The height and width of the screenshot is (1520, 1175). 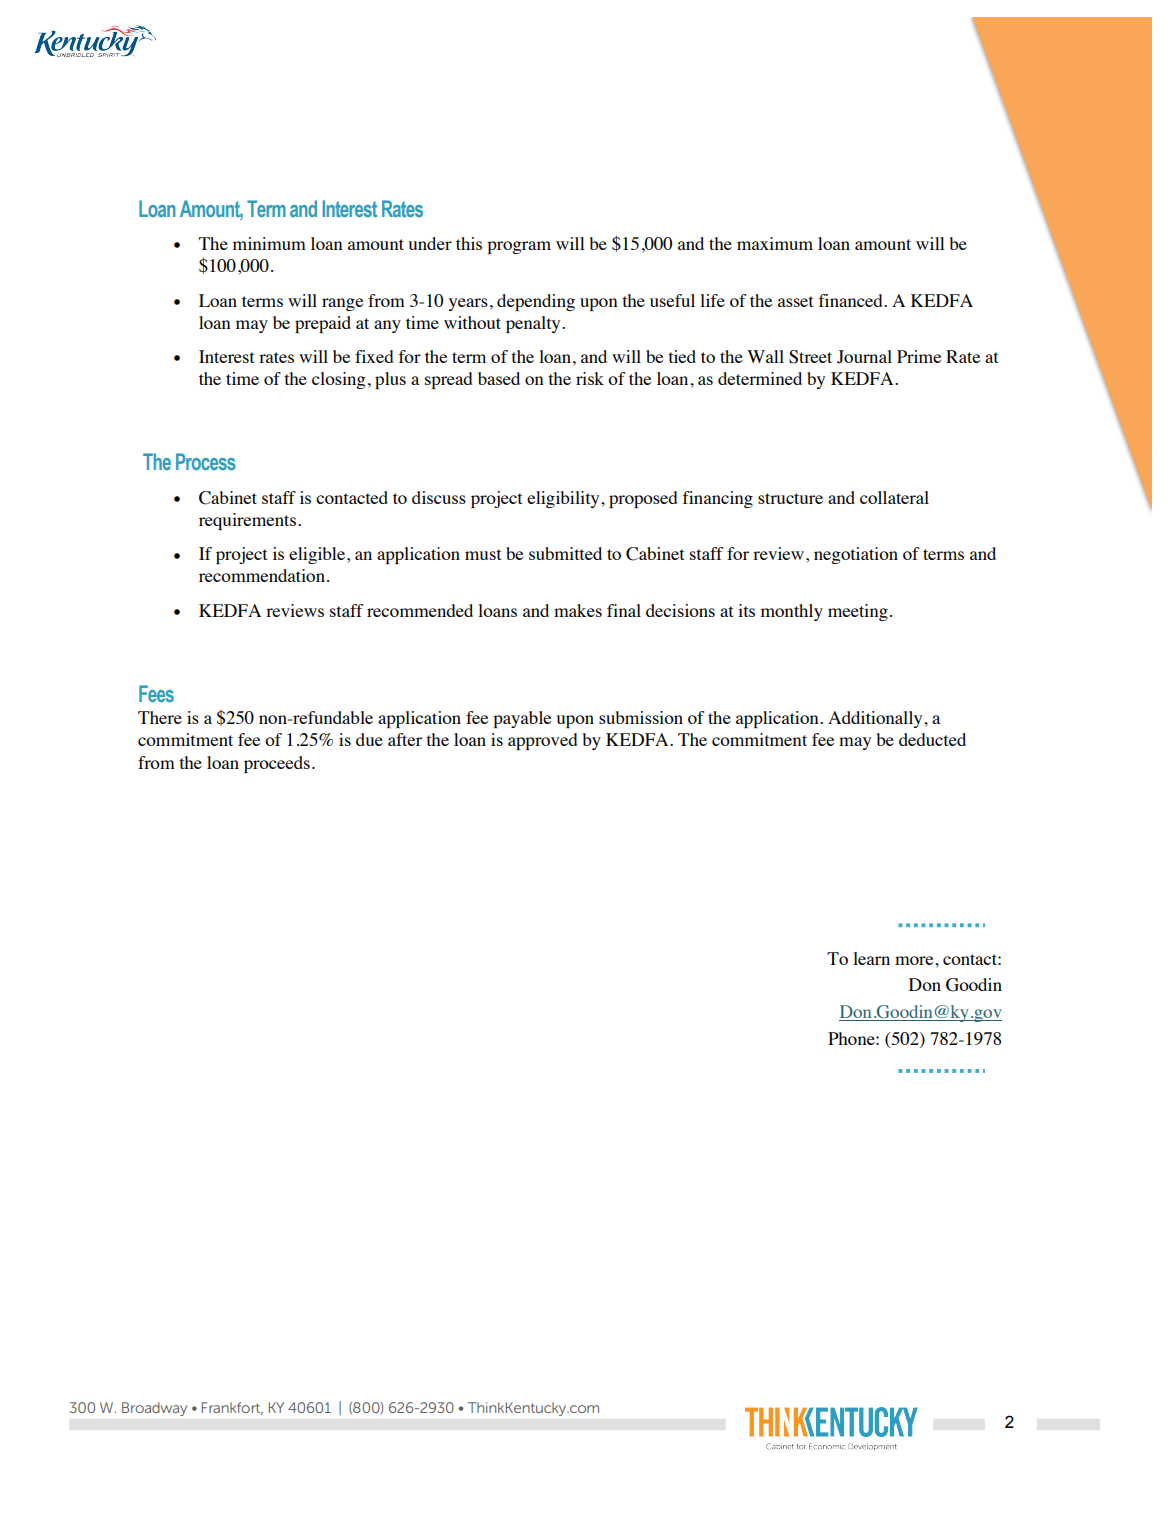 I want to click on financed, so click(x=851, y=300).
